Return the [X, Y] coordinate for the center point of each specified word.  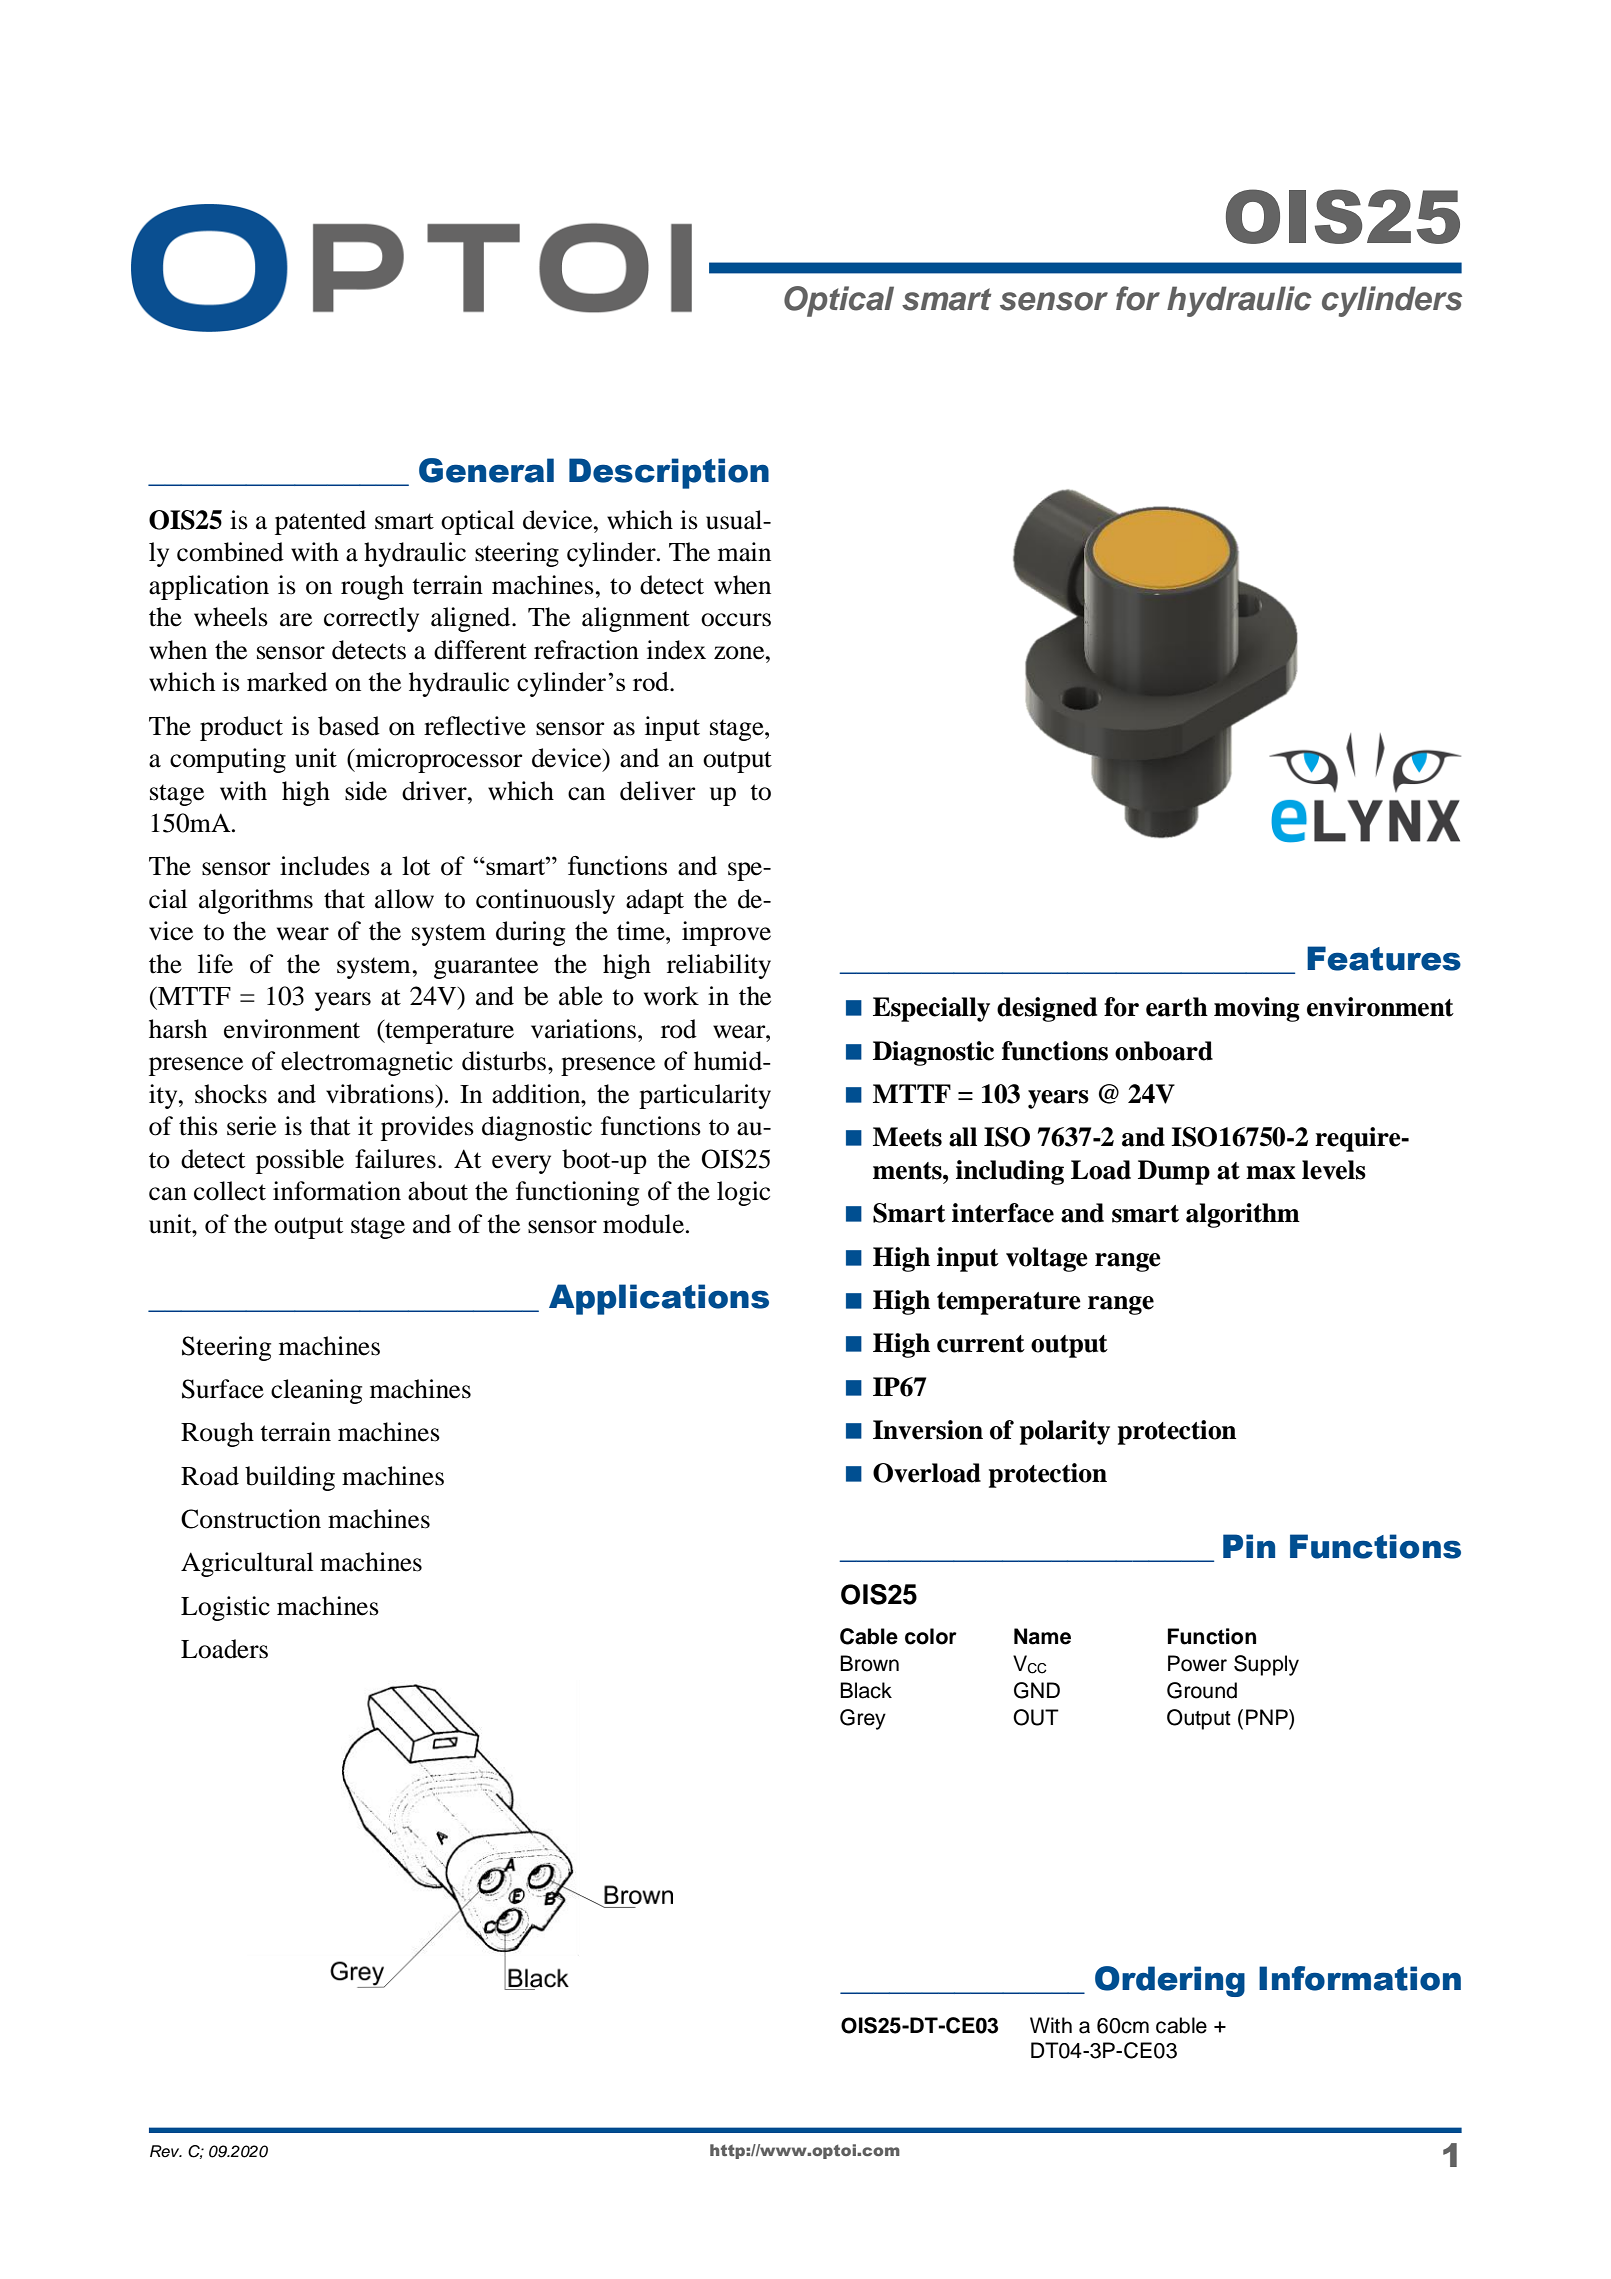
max [1271, 1173]
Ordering [1170, 1981]
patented [320, 522]
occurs [736, 620]
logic [743, 1193]
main [744, 552]
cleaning [316, 1391]
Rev [166, 2151]
